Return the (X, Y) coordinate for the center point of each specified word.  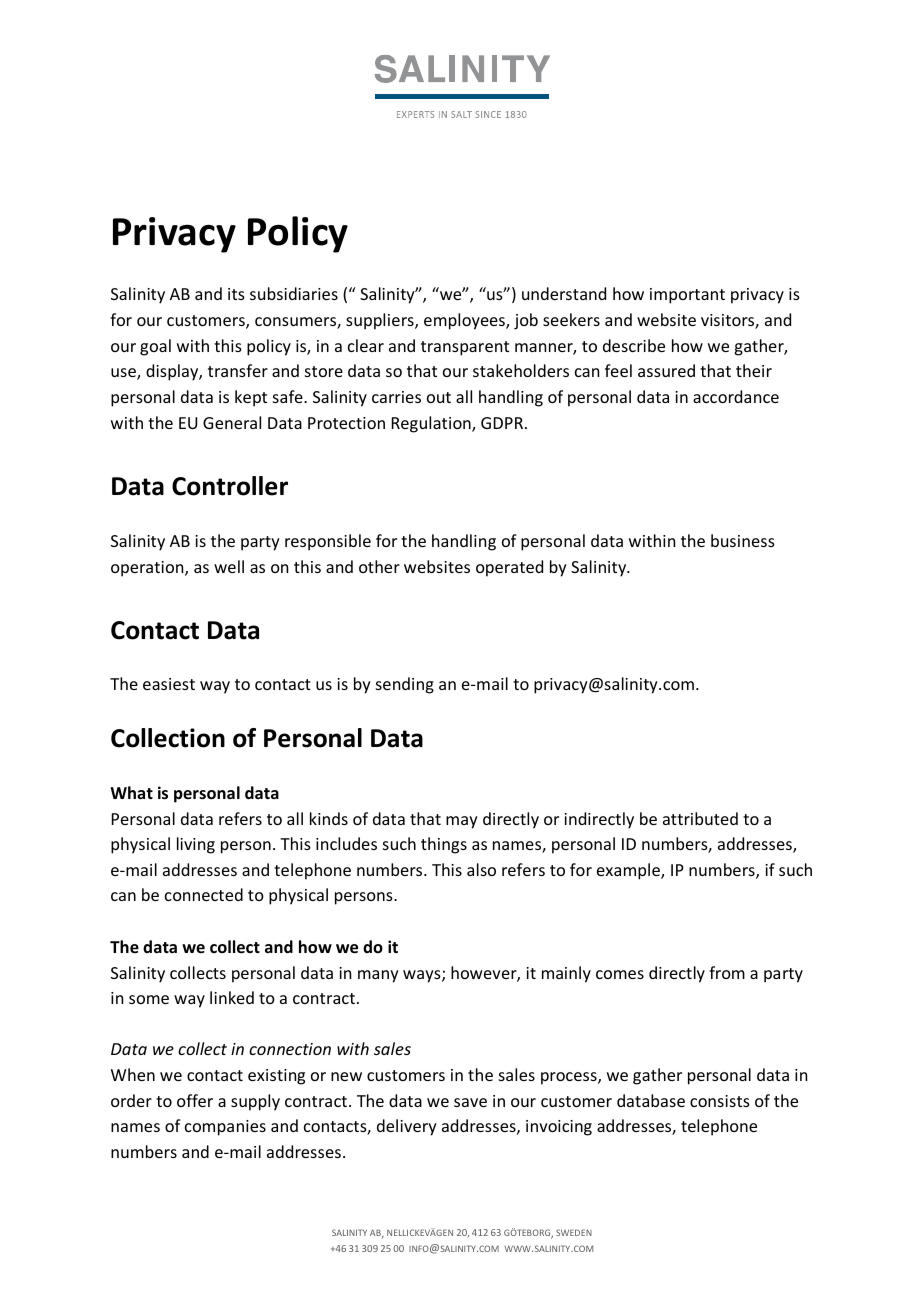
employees (465, 321)
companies (225, 1128)
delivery (407, 1127)
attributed (700, 818)
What (131, 792)
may (462, 822)
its (236, 294)
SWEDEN (574, 1232)
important (687, 296)
